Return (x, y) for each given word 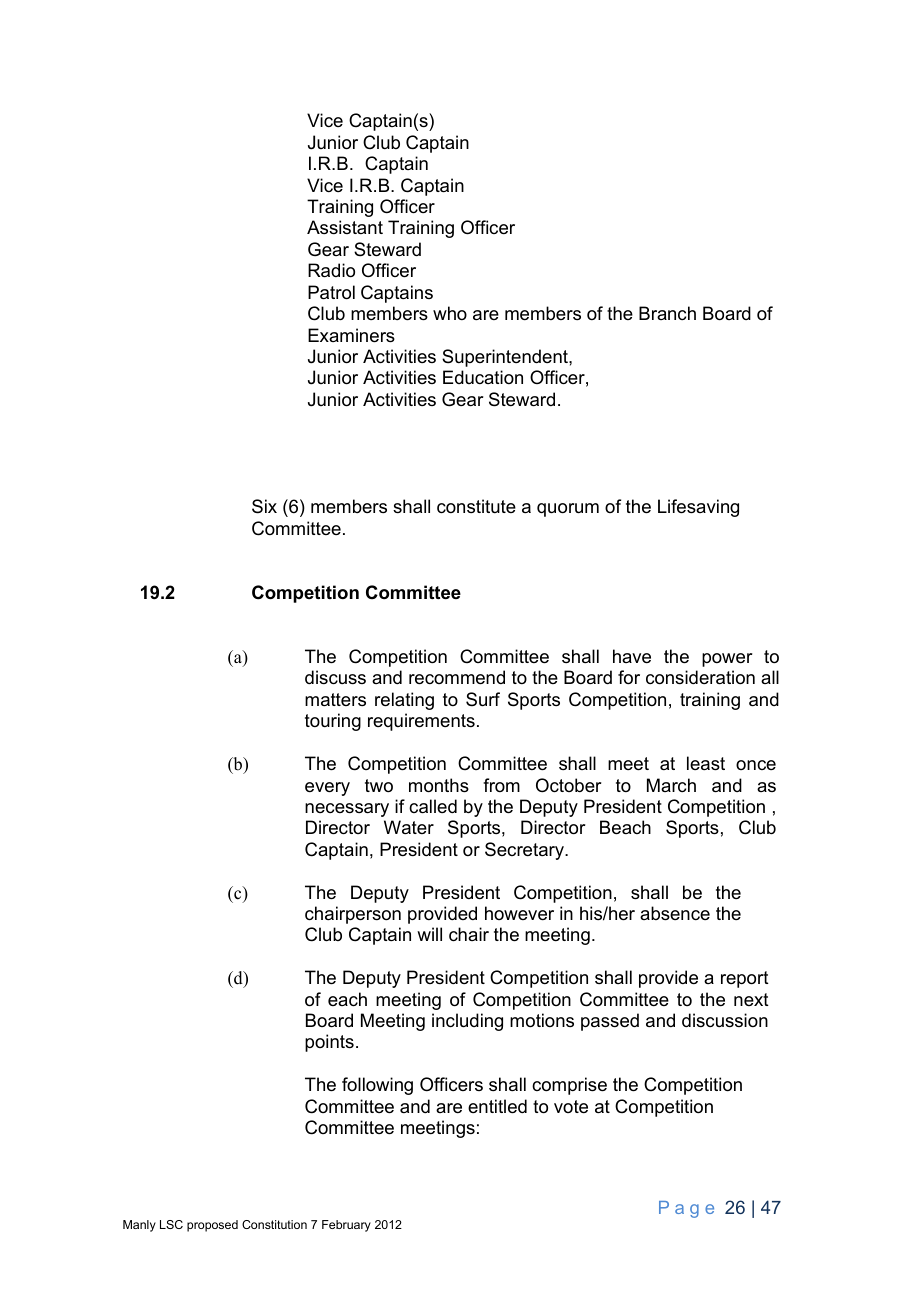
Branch (667, 313)
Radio (331, 270)
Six (264, 506)
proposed (212, 1226)
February (346, 1226)
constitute (476, 506)
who (450, 313)
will (429, 934)
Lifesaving (698, 508)
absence (675, 913)
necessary (347, 810)
